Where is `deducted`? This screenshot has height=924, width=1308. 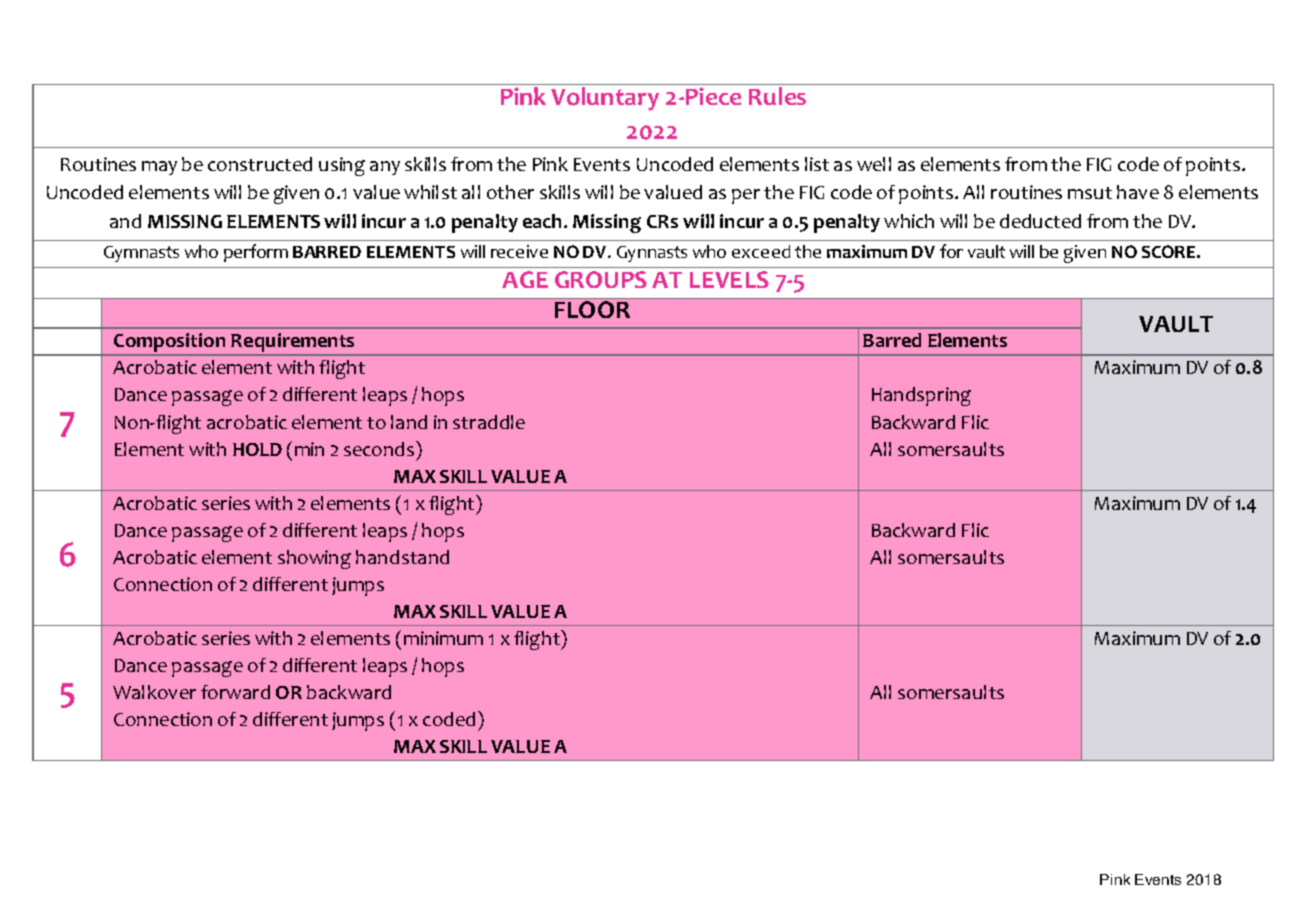
deducted is located at coordinates (1040, 221).
